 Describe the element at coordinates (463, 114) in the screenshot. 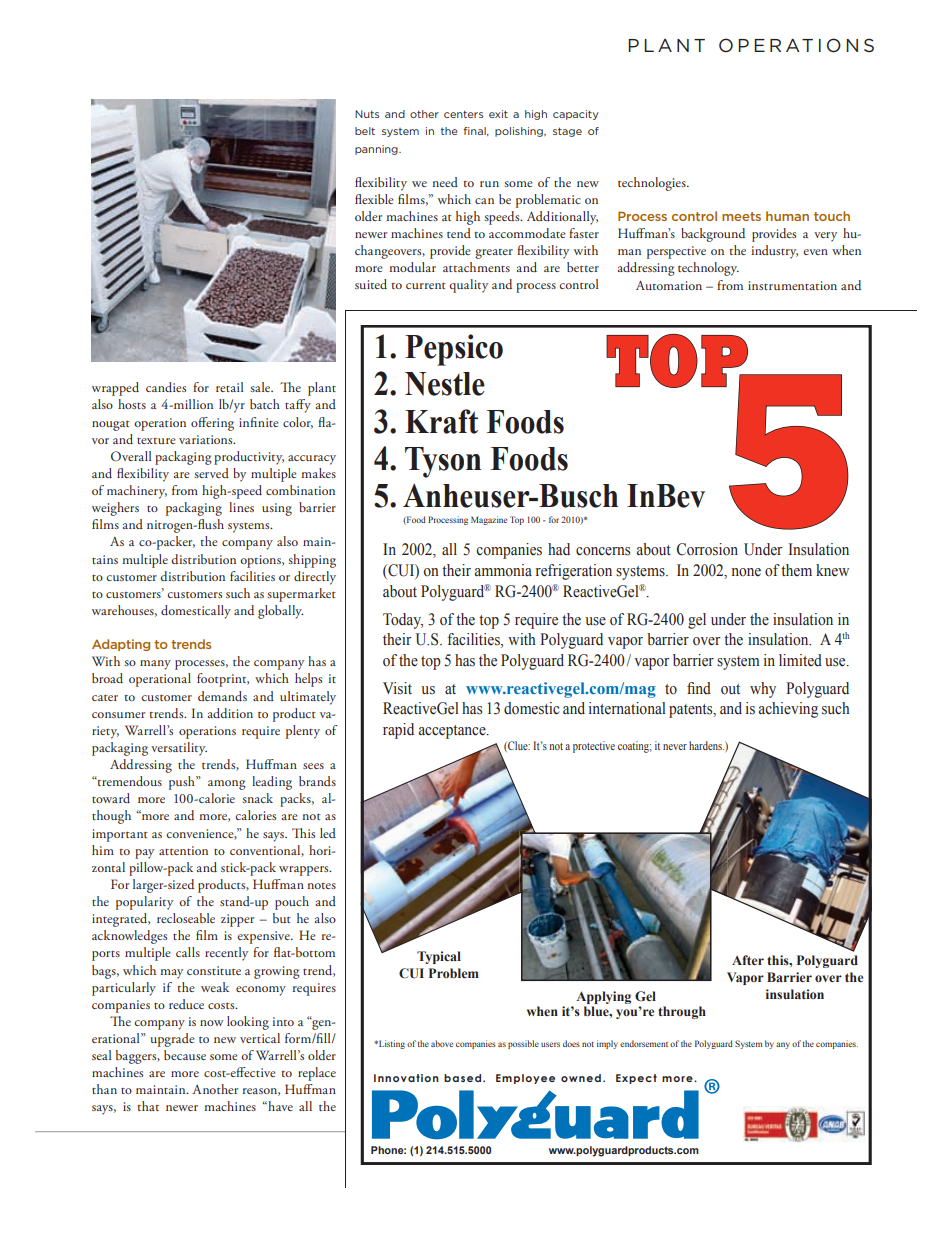

I see `centers` at that location.
